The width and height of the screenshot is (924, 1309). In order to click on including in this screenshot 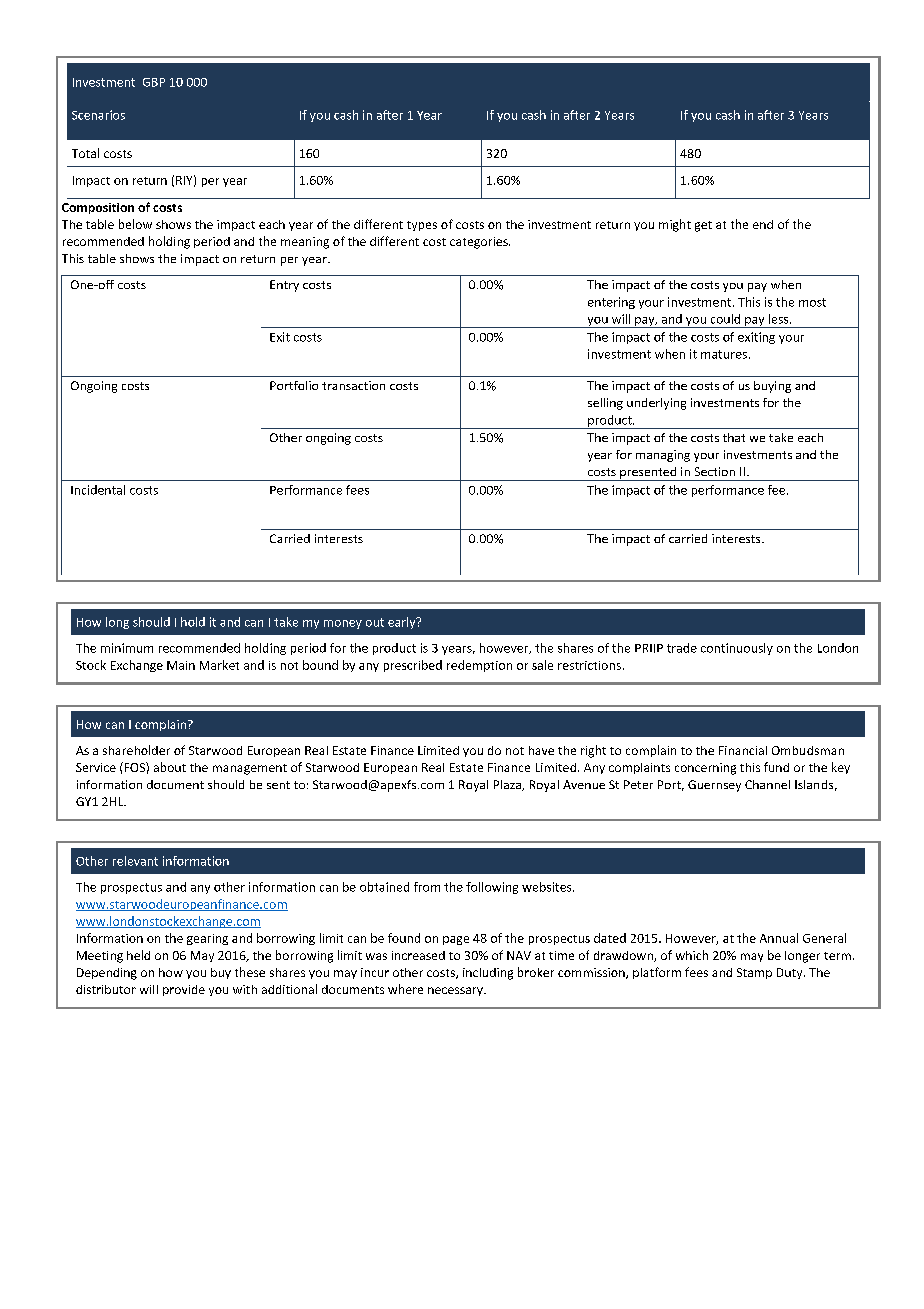, I will do `click(488, 974)`.
